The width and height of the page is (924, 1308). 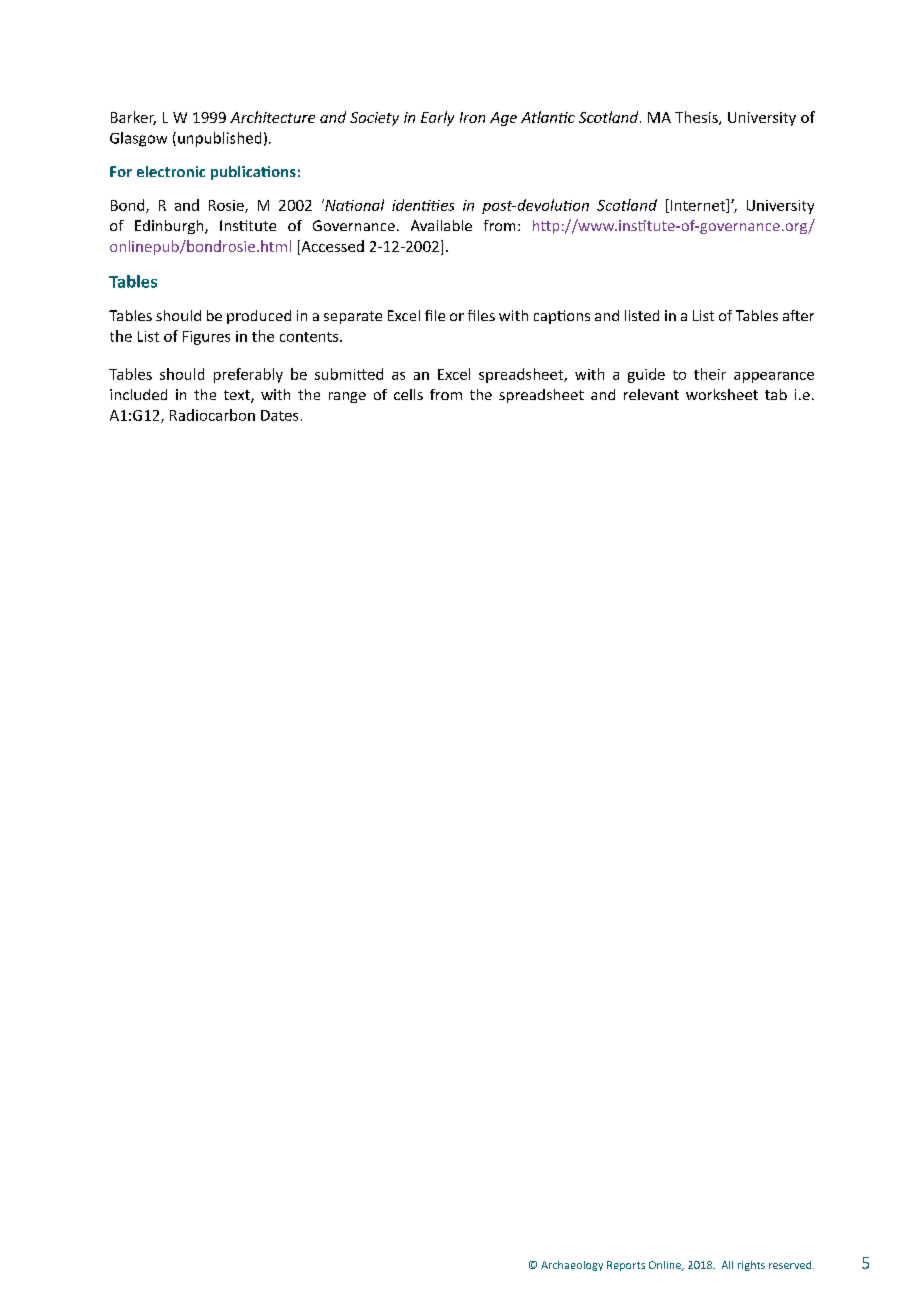 What do you see at coordinates (219, 139) in the page?
I see `unpublished` at bounding box center [219, 139].
